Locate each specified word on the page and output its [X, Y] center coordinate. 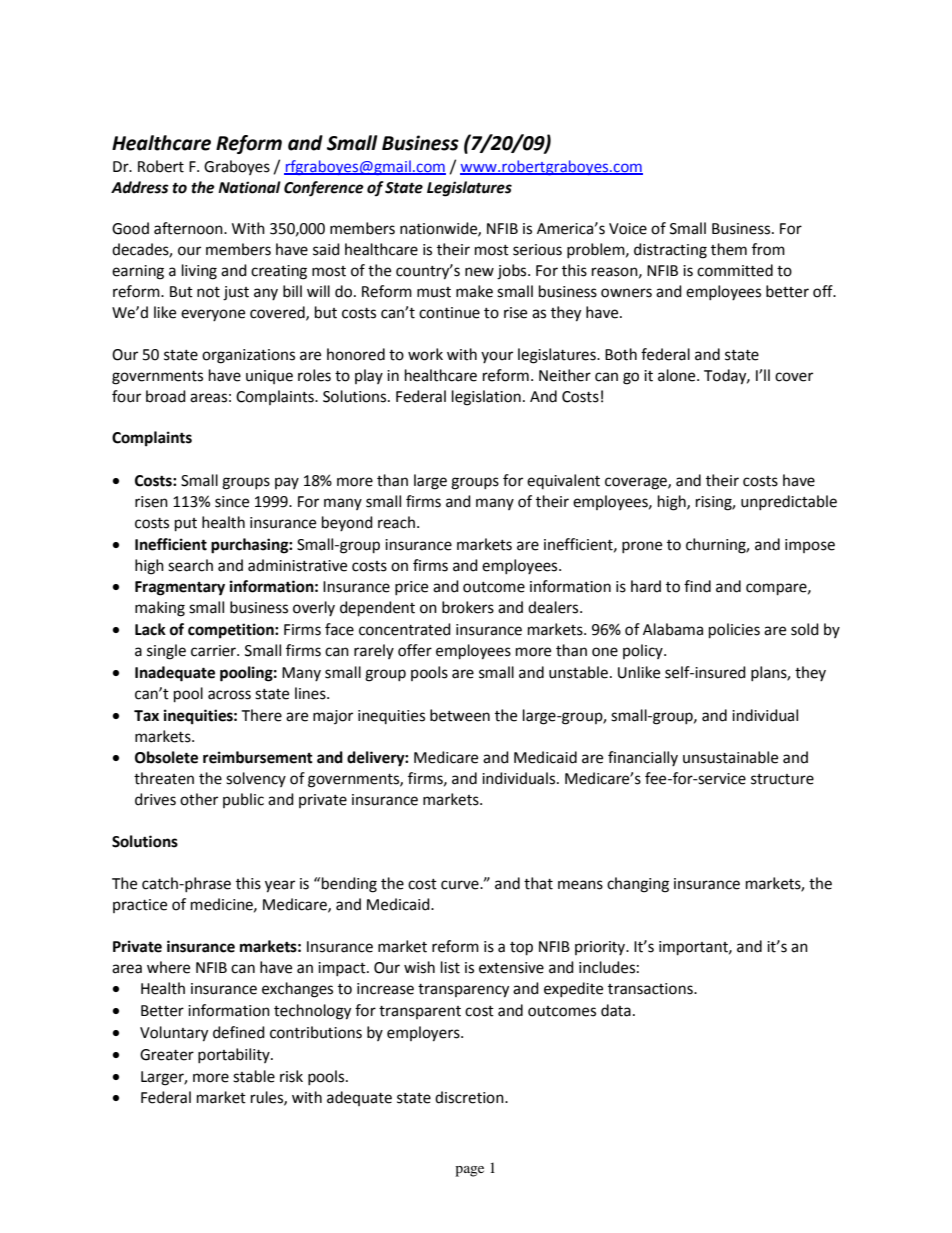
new [479, 272]
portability [235, 1055]
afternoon [189, 228]
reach [396, 522]
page [469, 1171]
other [199, 799]
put [186, 525]
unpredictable [789, 502]
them [729, 249]
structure [782, 779]
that [538, 883]
